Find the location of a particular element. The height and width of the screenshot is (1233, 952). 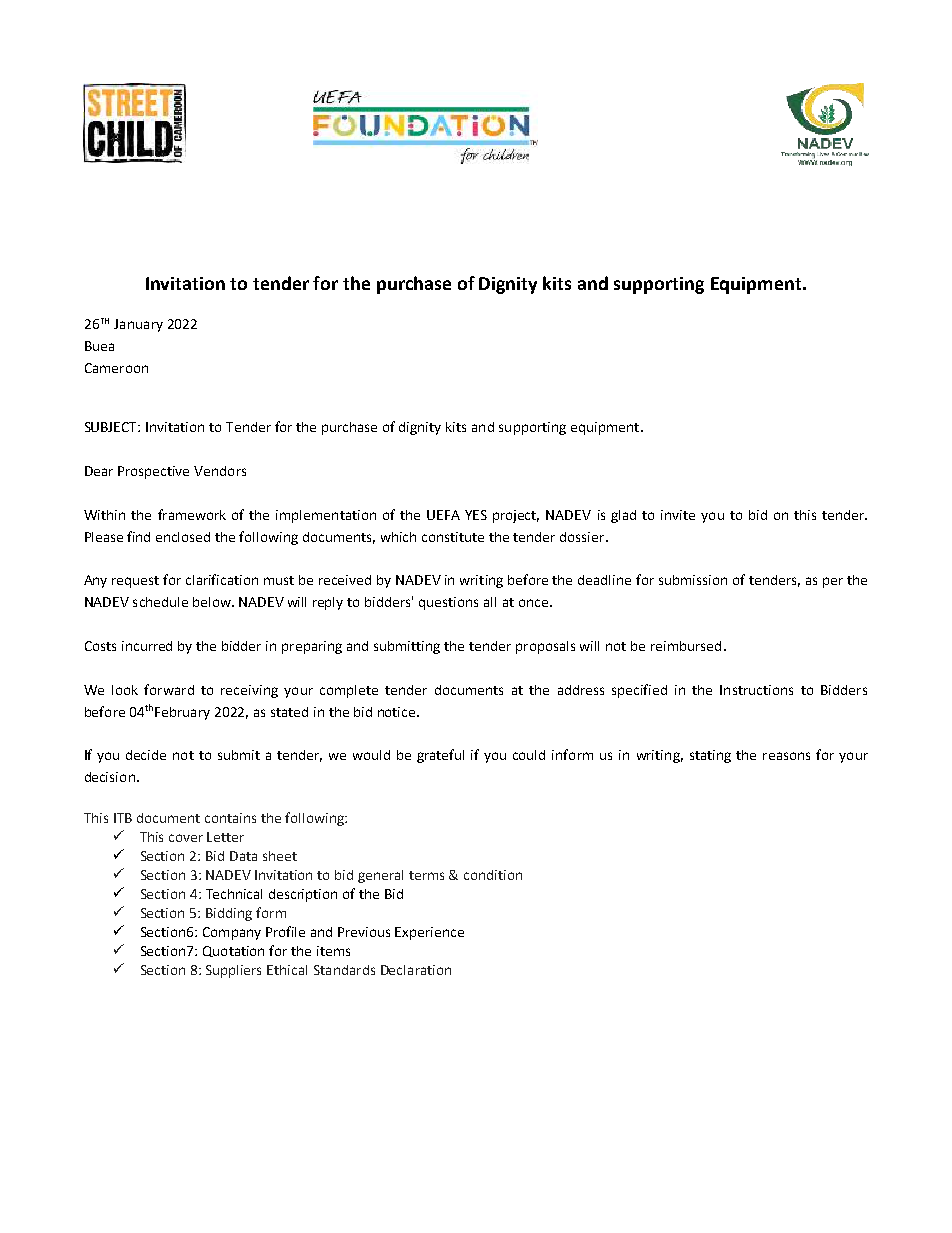

reimbursed is located at coordinates (686, 646).
